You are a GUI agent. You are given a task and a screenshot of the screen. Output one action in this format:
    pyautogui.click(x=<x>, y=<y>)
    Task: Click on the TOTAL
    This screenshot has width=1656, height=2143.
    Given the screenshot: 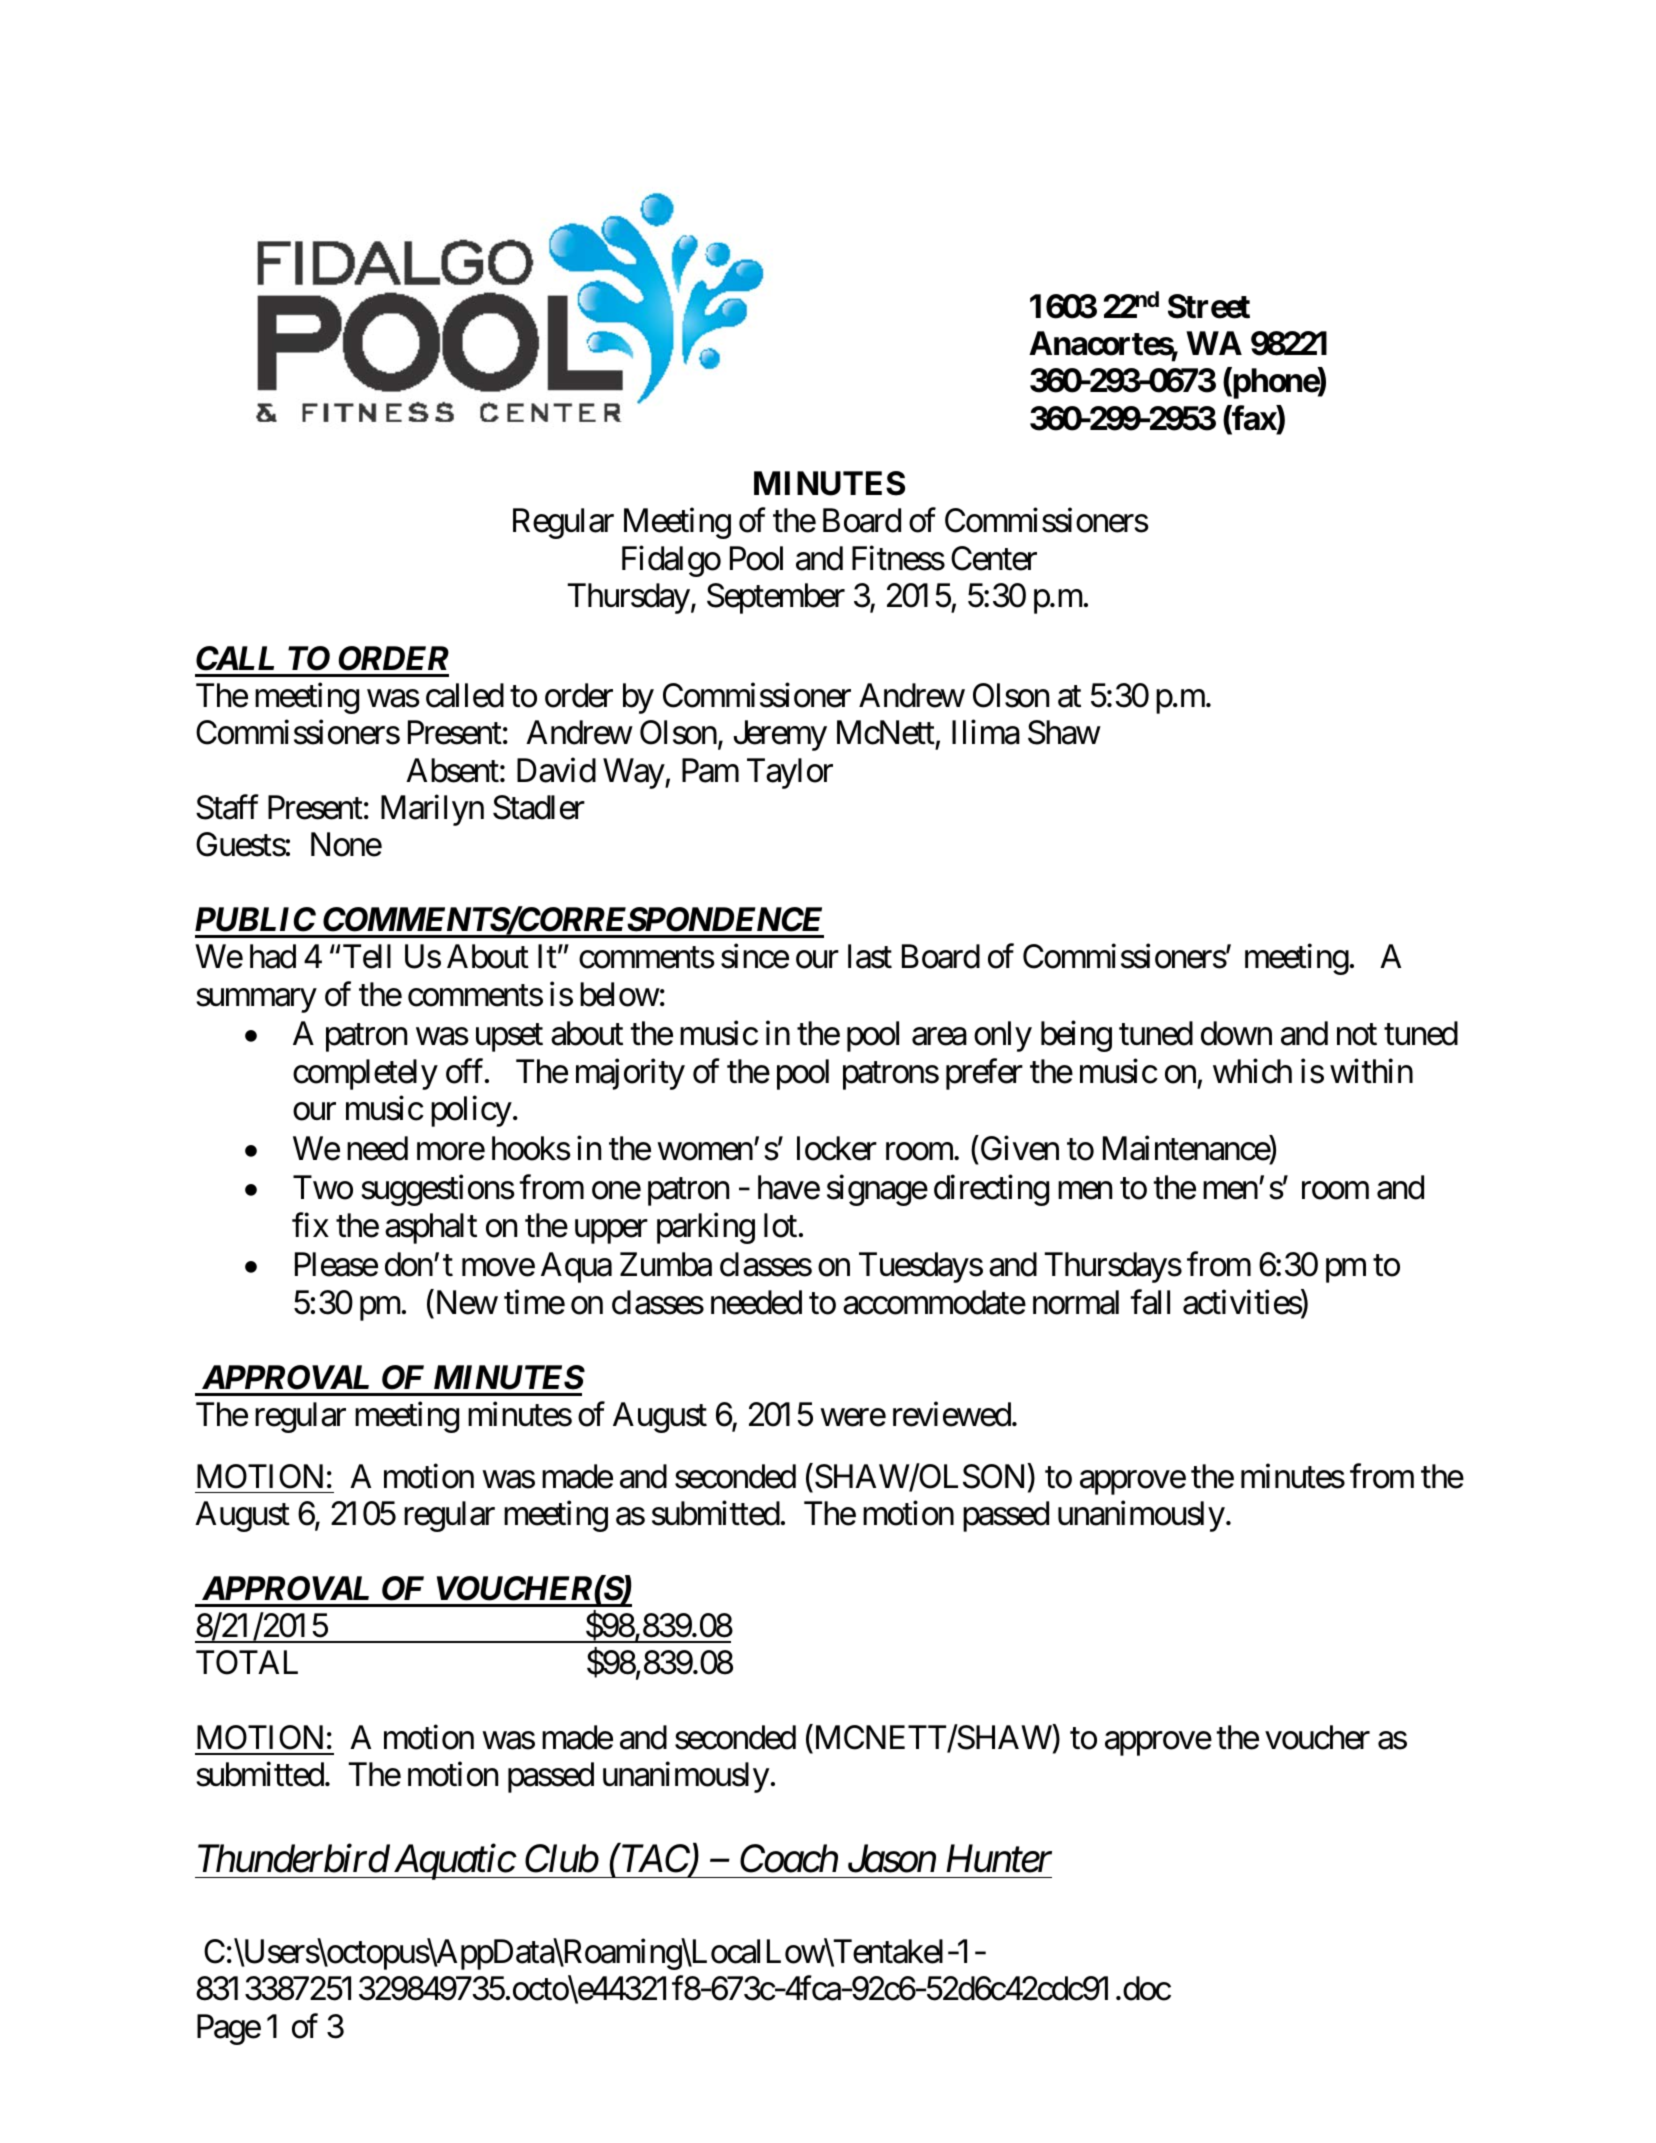 What is the action you would take?
    pyautogui.click(x=247, y=1663)
